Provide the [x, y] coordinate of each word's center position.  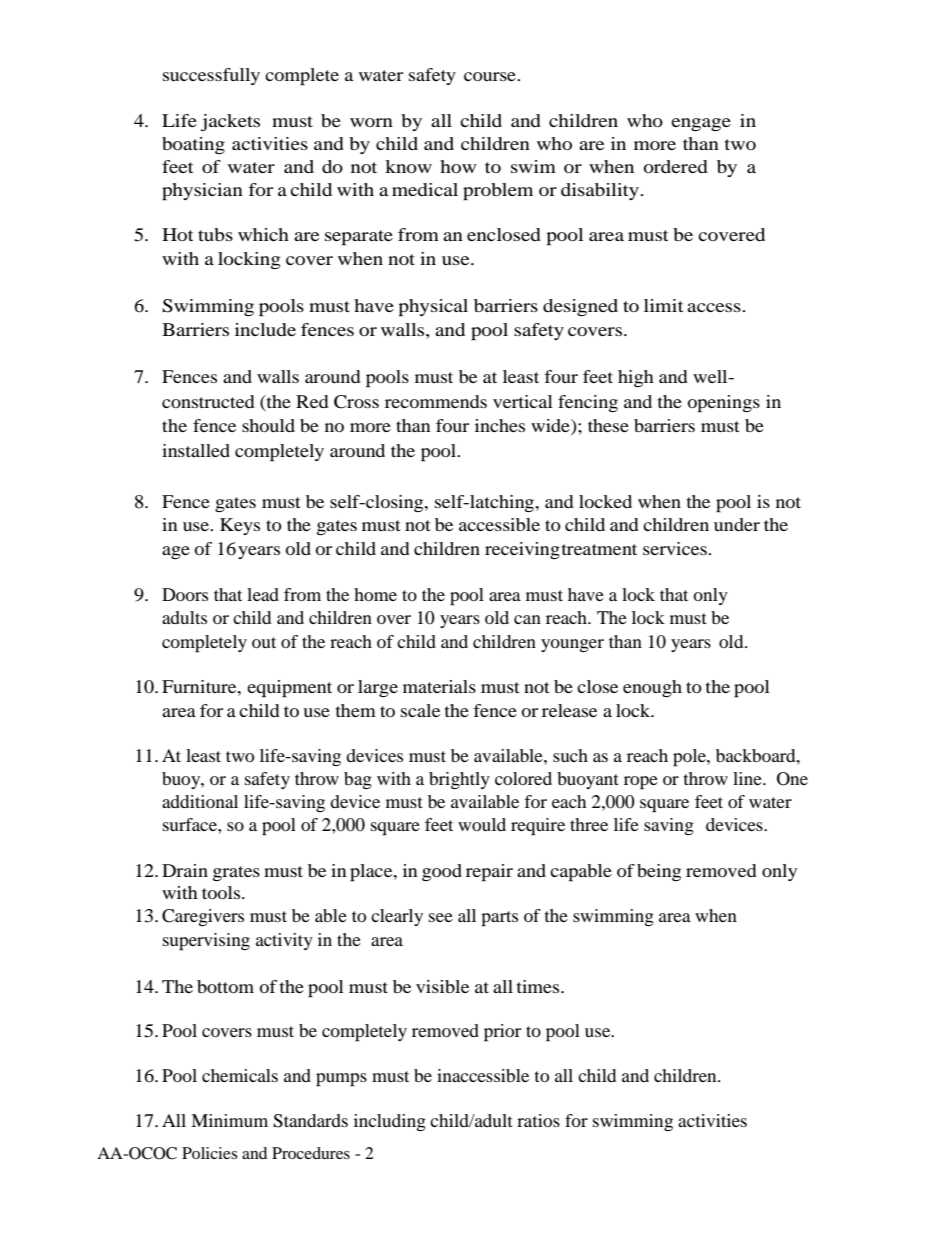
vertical [523, 401]
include [265, 329]
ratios [538, 1120]
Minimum [229, 1120]
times [539, 986]
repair [489, 873]
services [676, 548]
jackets [230, 122]
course [491, 76]
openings [724, 404]
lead [263, 594]
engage [701, 124]
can [527, 619]
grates [236, 873]
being [659, 872]
